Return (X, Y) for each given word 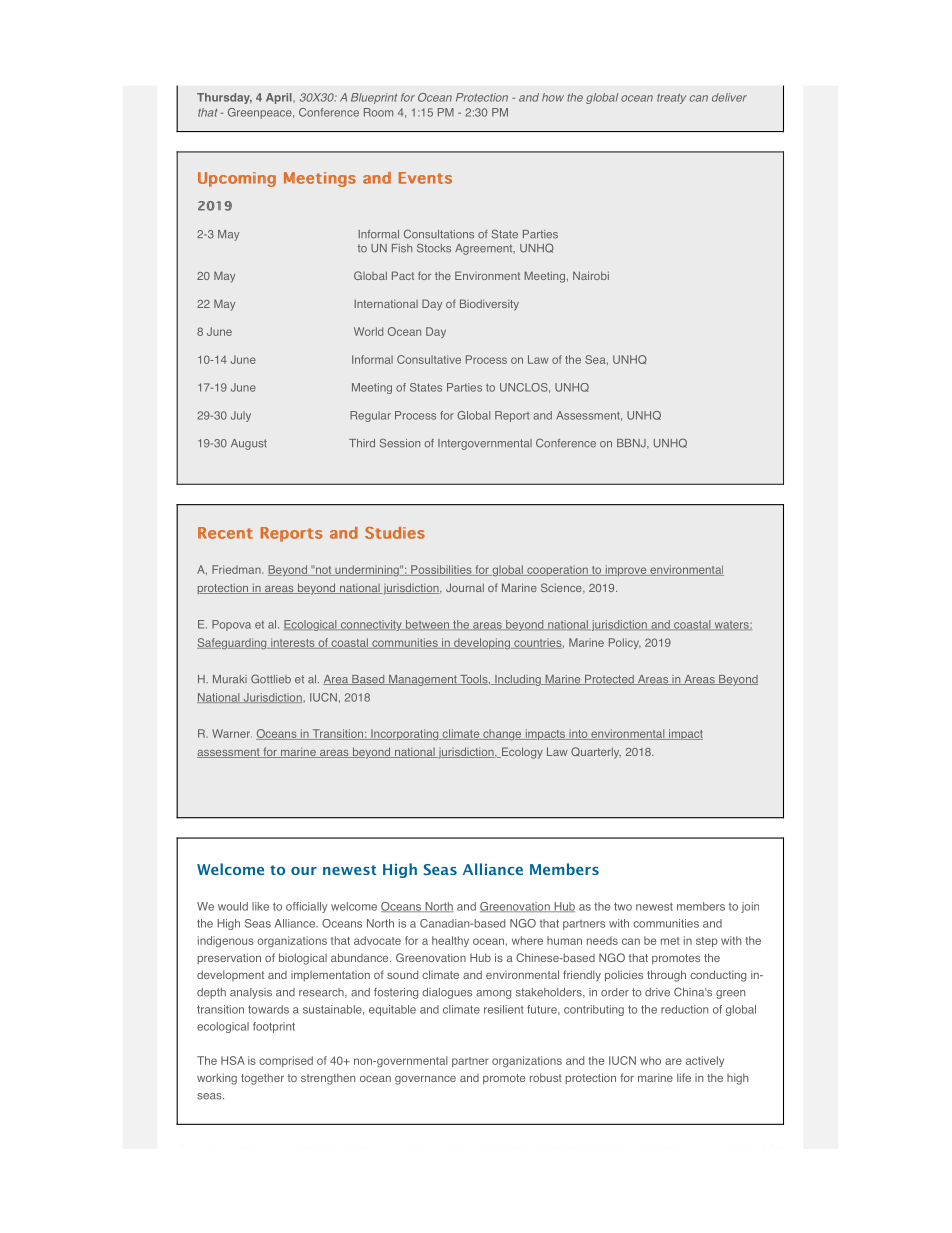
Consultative (429, 359)
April (280, 98)
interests (293, 643)
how (553, 97)
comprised (286, 1061)
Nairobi (591, 275)
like (260, 906)
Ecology (521, 753)
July (241, 416)
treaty (671, 99)
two (623, 906)
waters (731, 625)
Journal (465, 587)
